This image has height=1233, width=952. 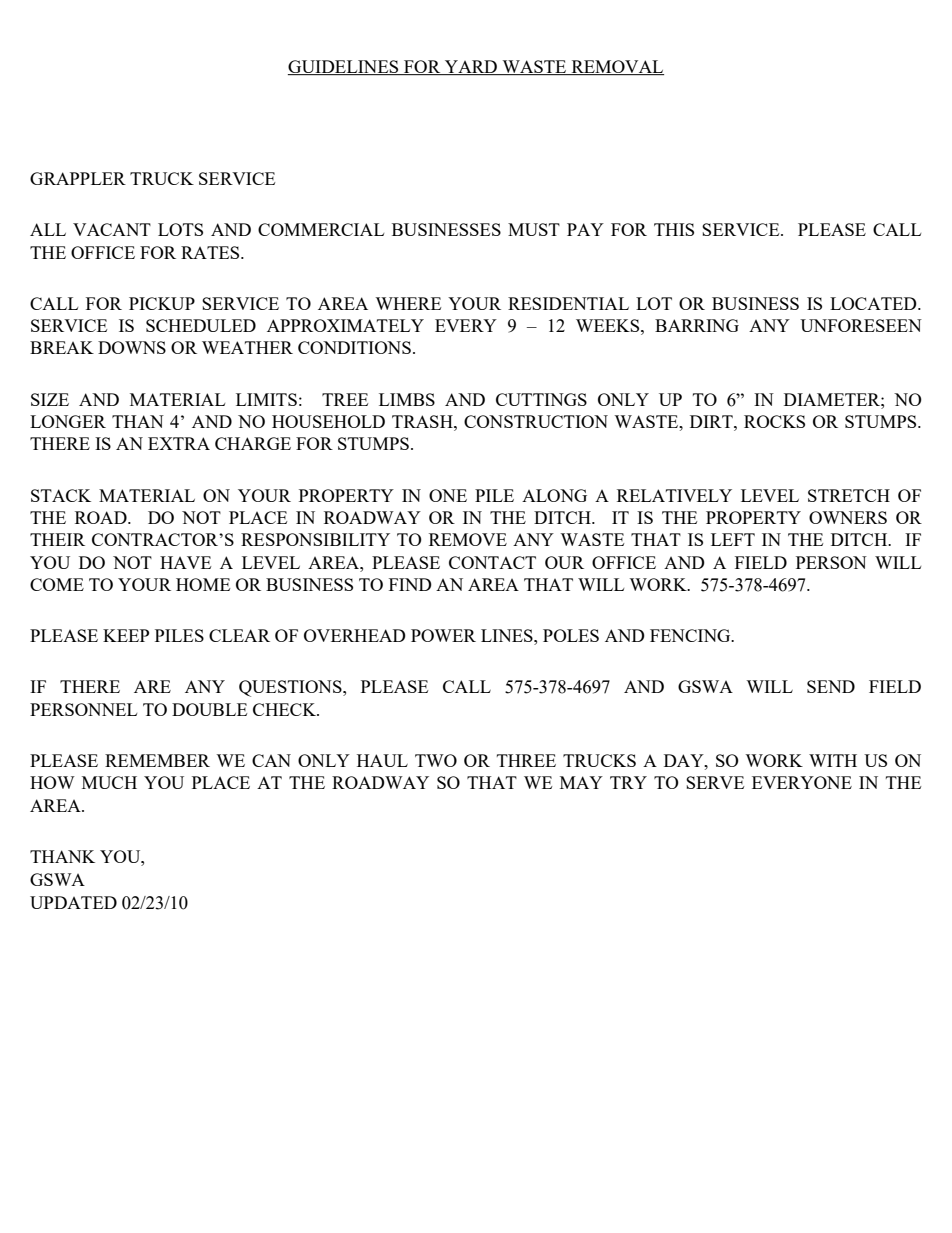 What do you see at coordinates (132, 347) in the image?
I see `DOWNS` at bounding box center [132, 347].
